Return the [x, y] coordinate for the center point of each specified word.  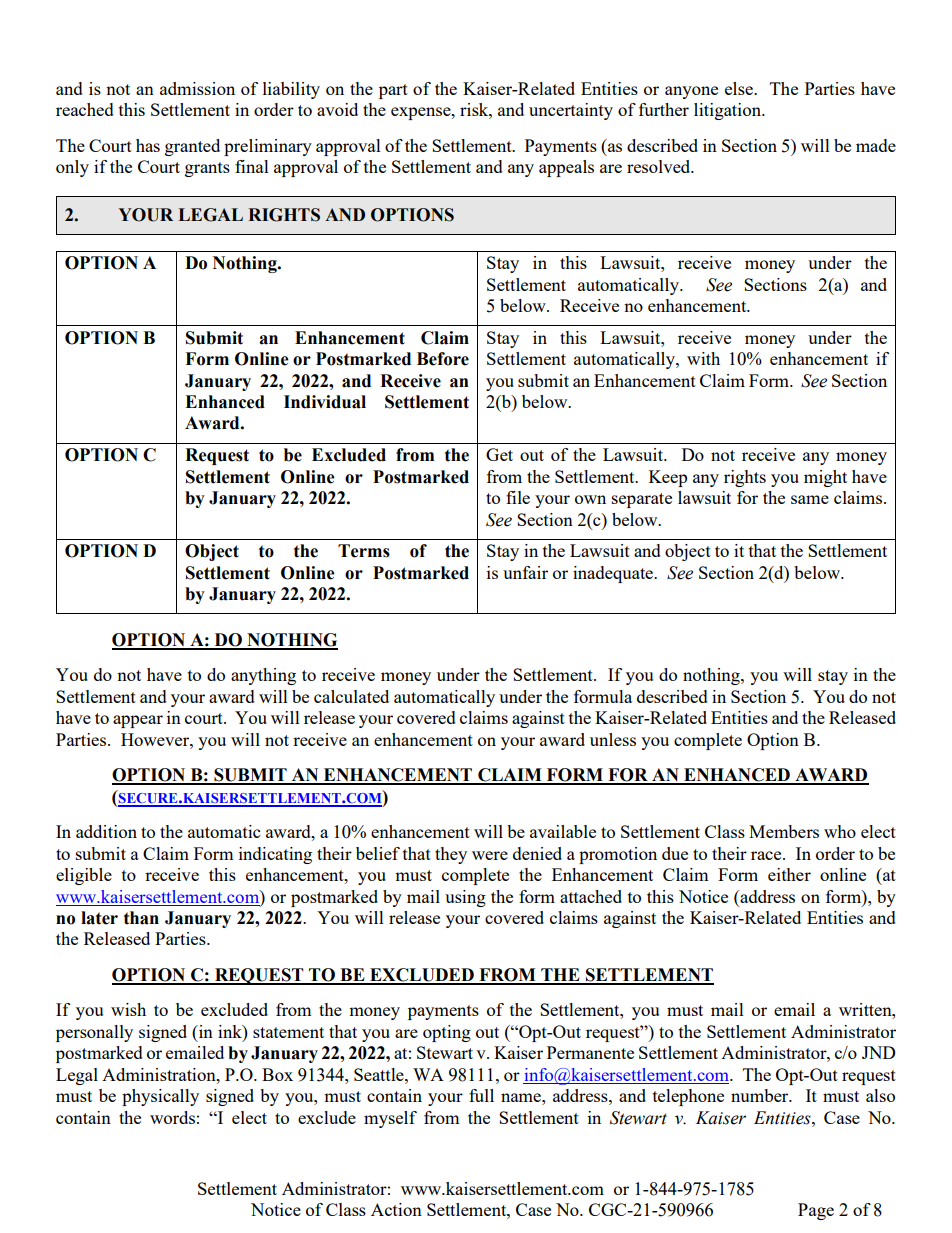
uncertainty [571, 111]
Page [816, 1211]
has [148, 145]
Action [396, 1209]
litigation [728, 111]
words [172, 1117]
